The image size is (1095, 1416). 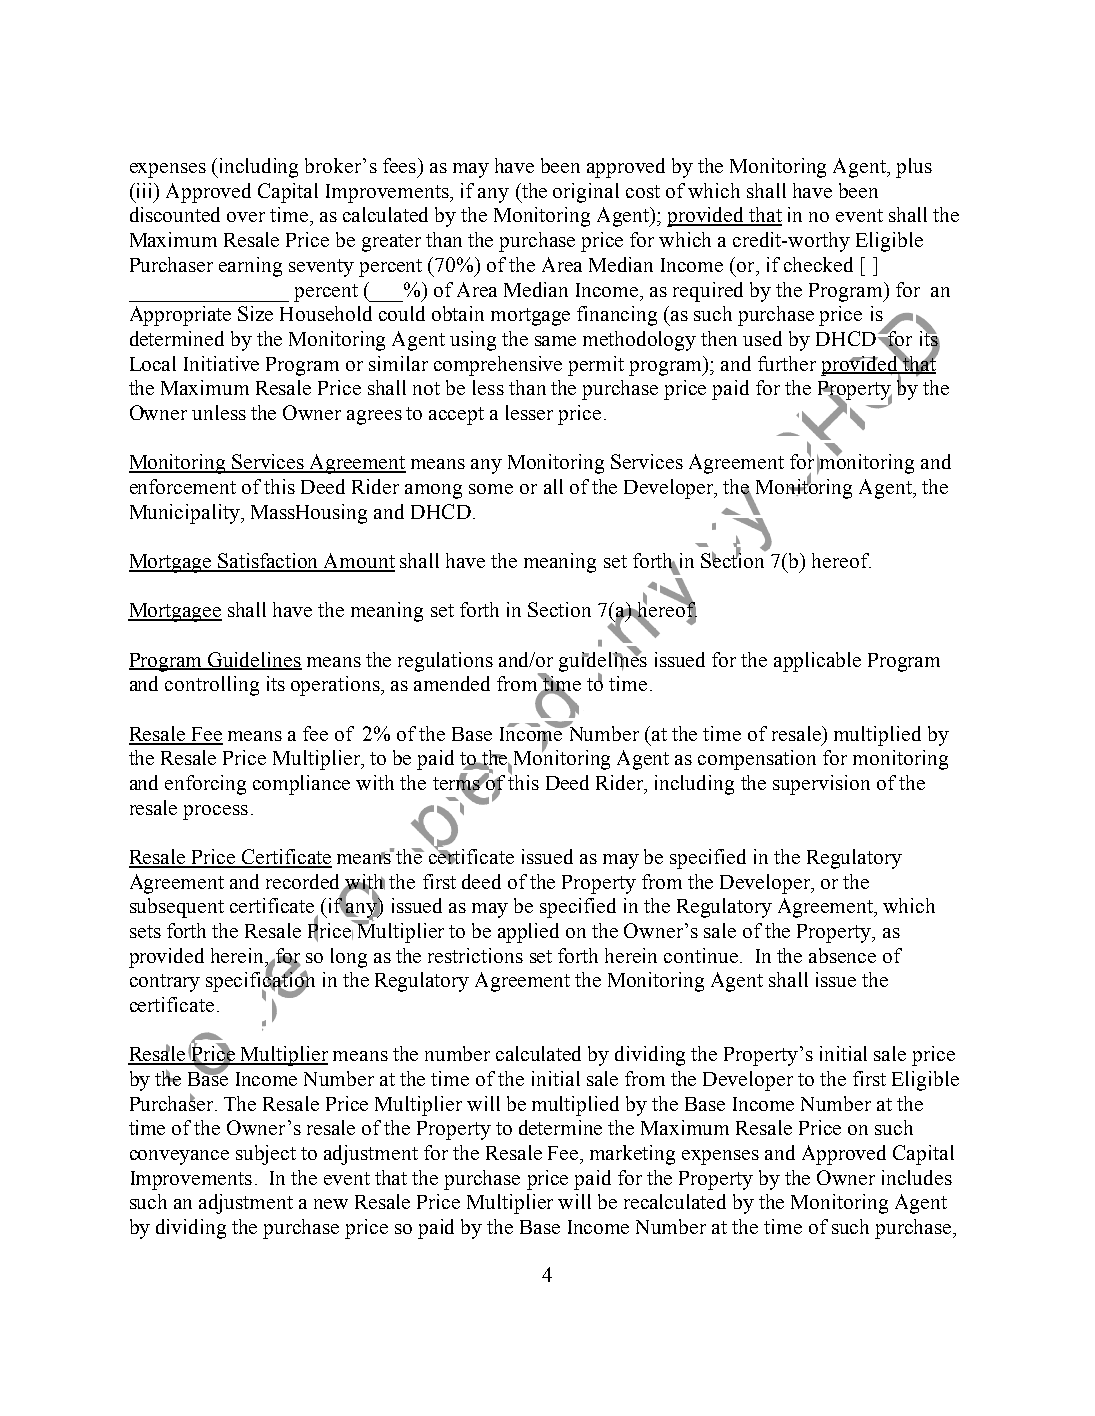 I want to click on over, so click(x=246, y=217).
